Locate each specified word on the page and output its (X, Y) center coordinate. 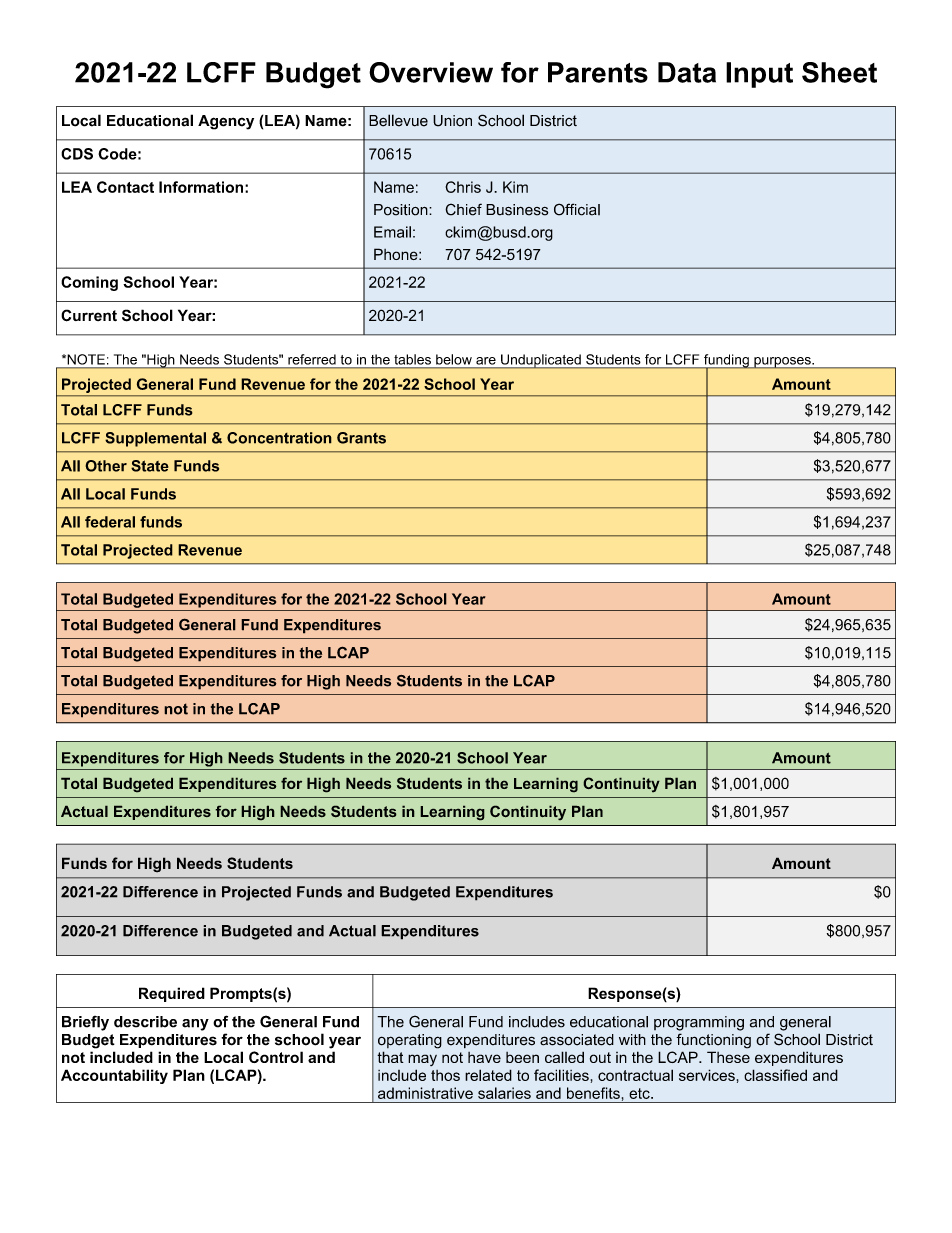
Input (759, 75)
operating (410, 1041)
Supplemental (155, 439)
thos (445, 1075)
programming (699, 1023)
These (728, 1057)
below (454, 359)
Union (452, 121)
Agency (226, 122)
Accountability (114, 1076)
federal (110, 522)
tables (413, 359)
